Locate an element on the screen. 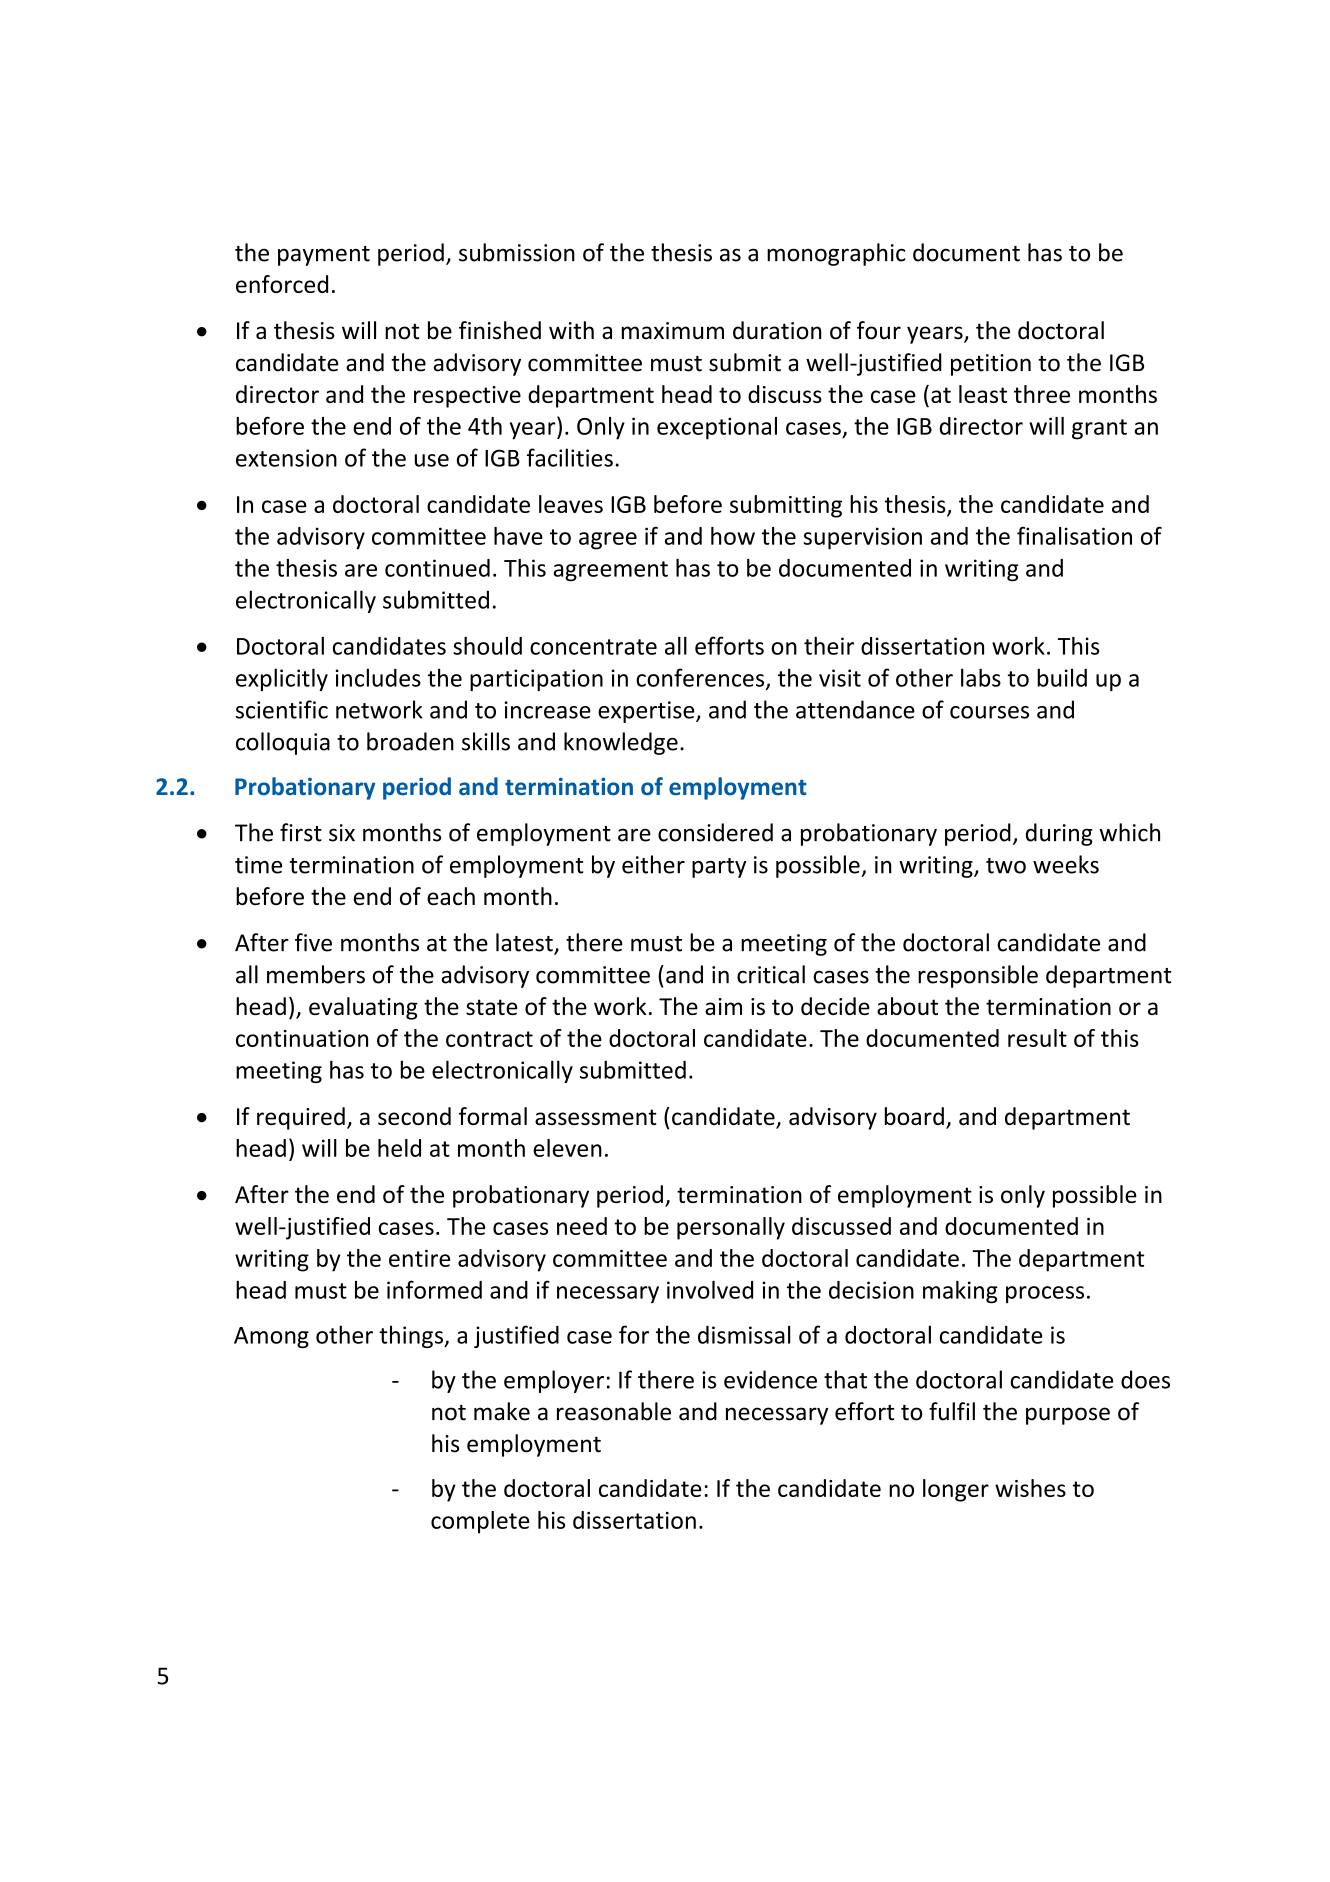 The image size is (1330, 1882). result is located at coordinates (1037, 1038).
